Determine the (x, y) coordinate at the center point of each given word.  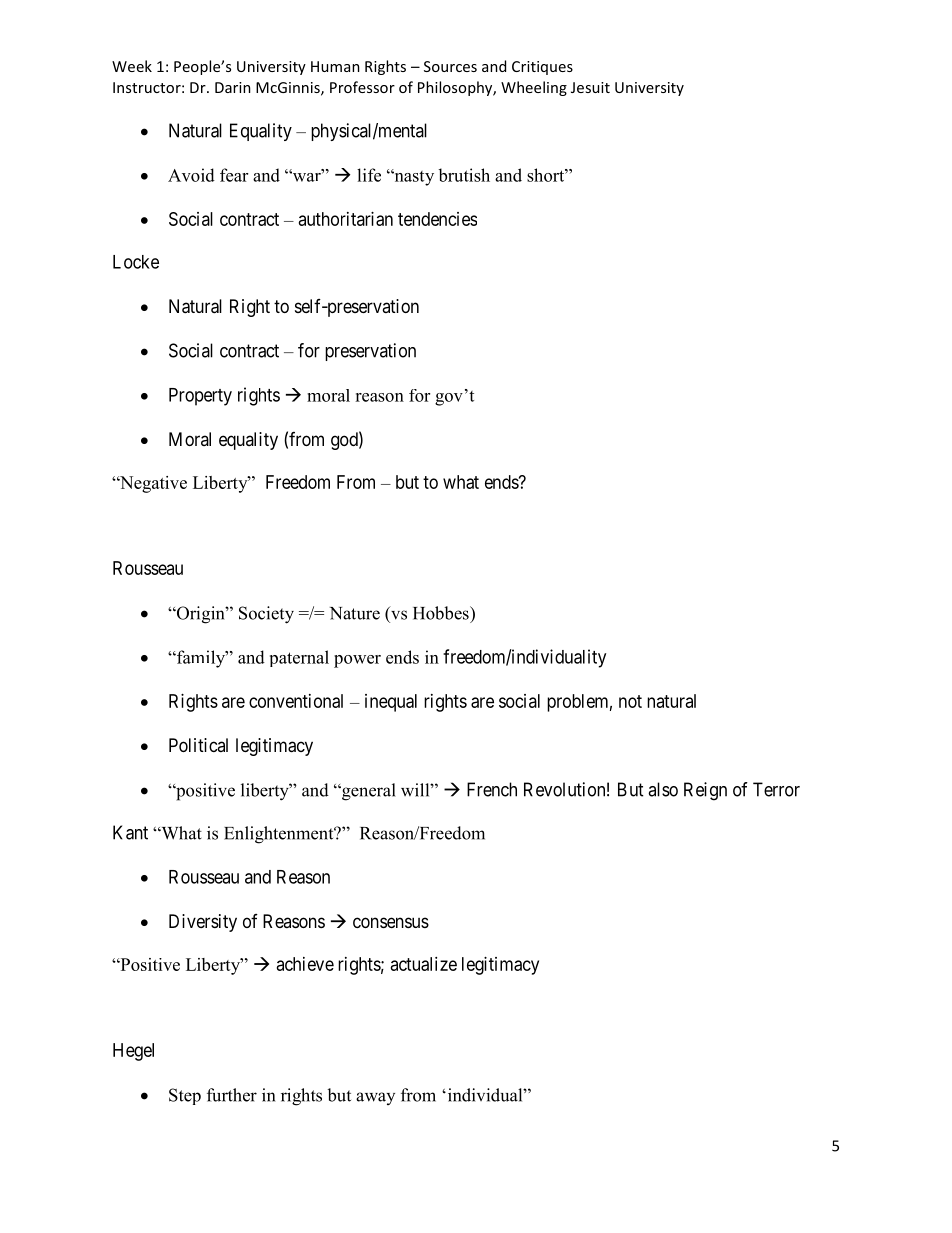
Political (198, 745)
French (492, 789)
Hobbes (442, 613)
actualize (424, 964)
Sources (450, 66)
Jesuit (590, 87)
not (630, 701)
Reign (705, 791)
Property (200, 397)
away (375, 1098)
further (232, 1095)
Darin (233, 87)
